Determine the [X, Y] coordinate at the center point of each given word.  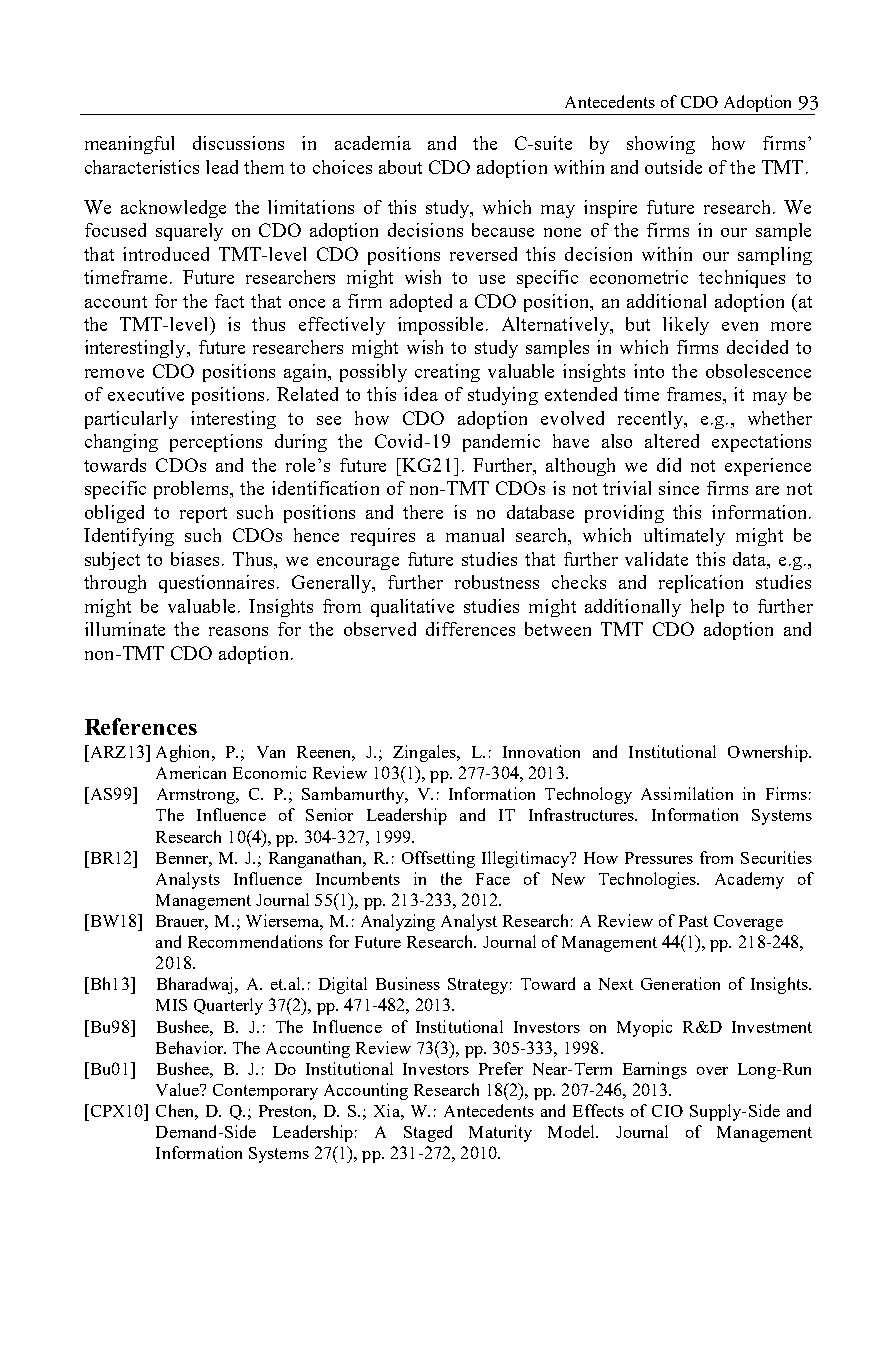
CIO [667, 1111]
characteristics [142, 167]
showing [661, 145]
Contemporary [265, 1092]
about [400, 167]
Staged [428, 1133]
